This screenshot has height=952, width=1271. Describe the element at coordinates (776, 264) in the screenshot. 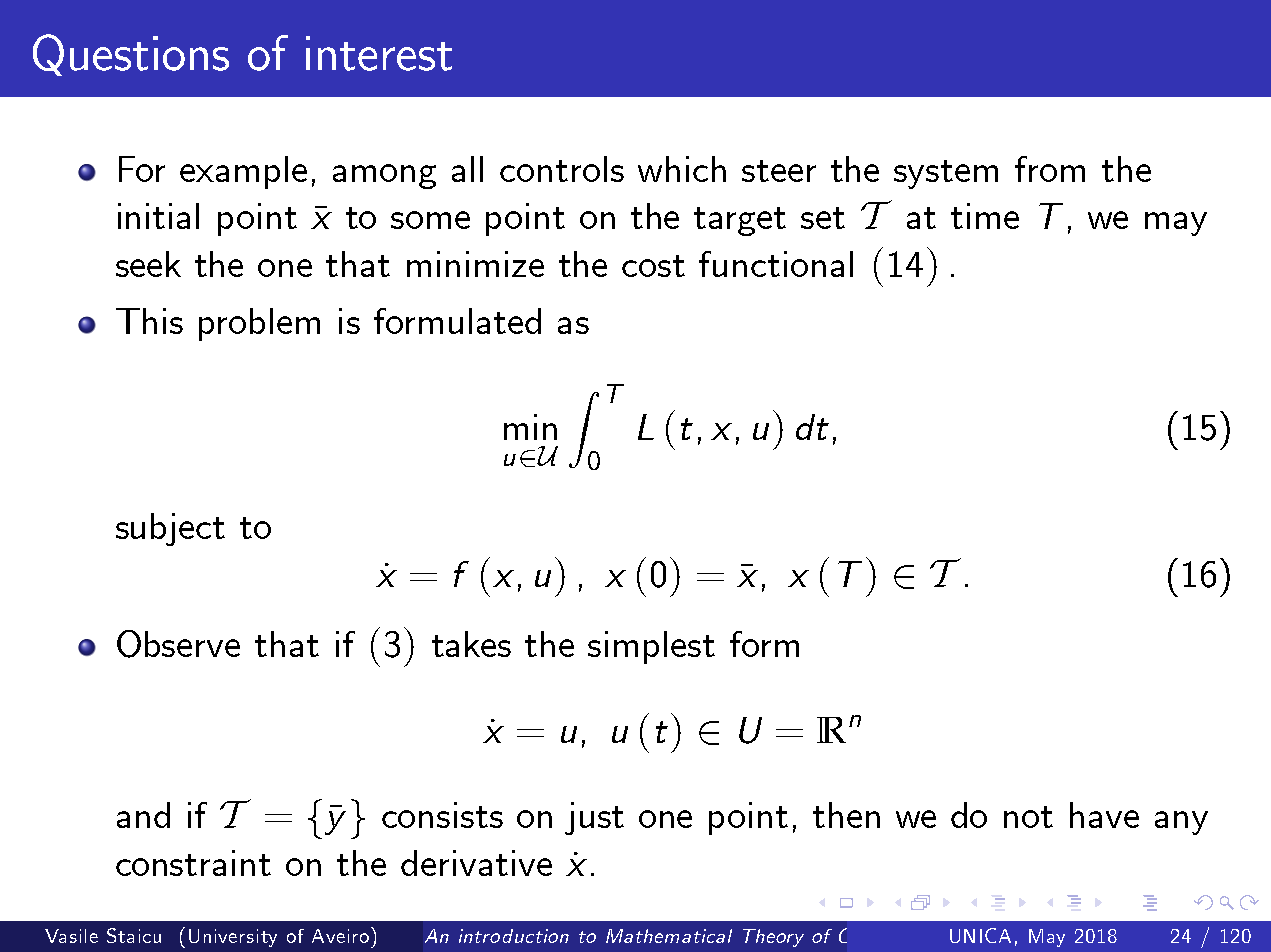

I see `functional` at that location.
